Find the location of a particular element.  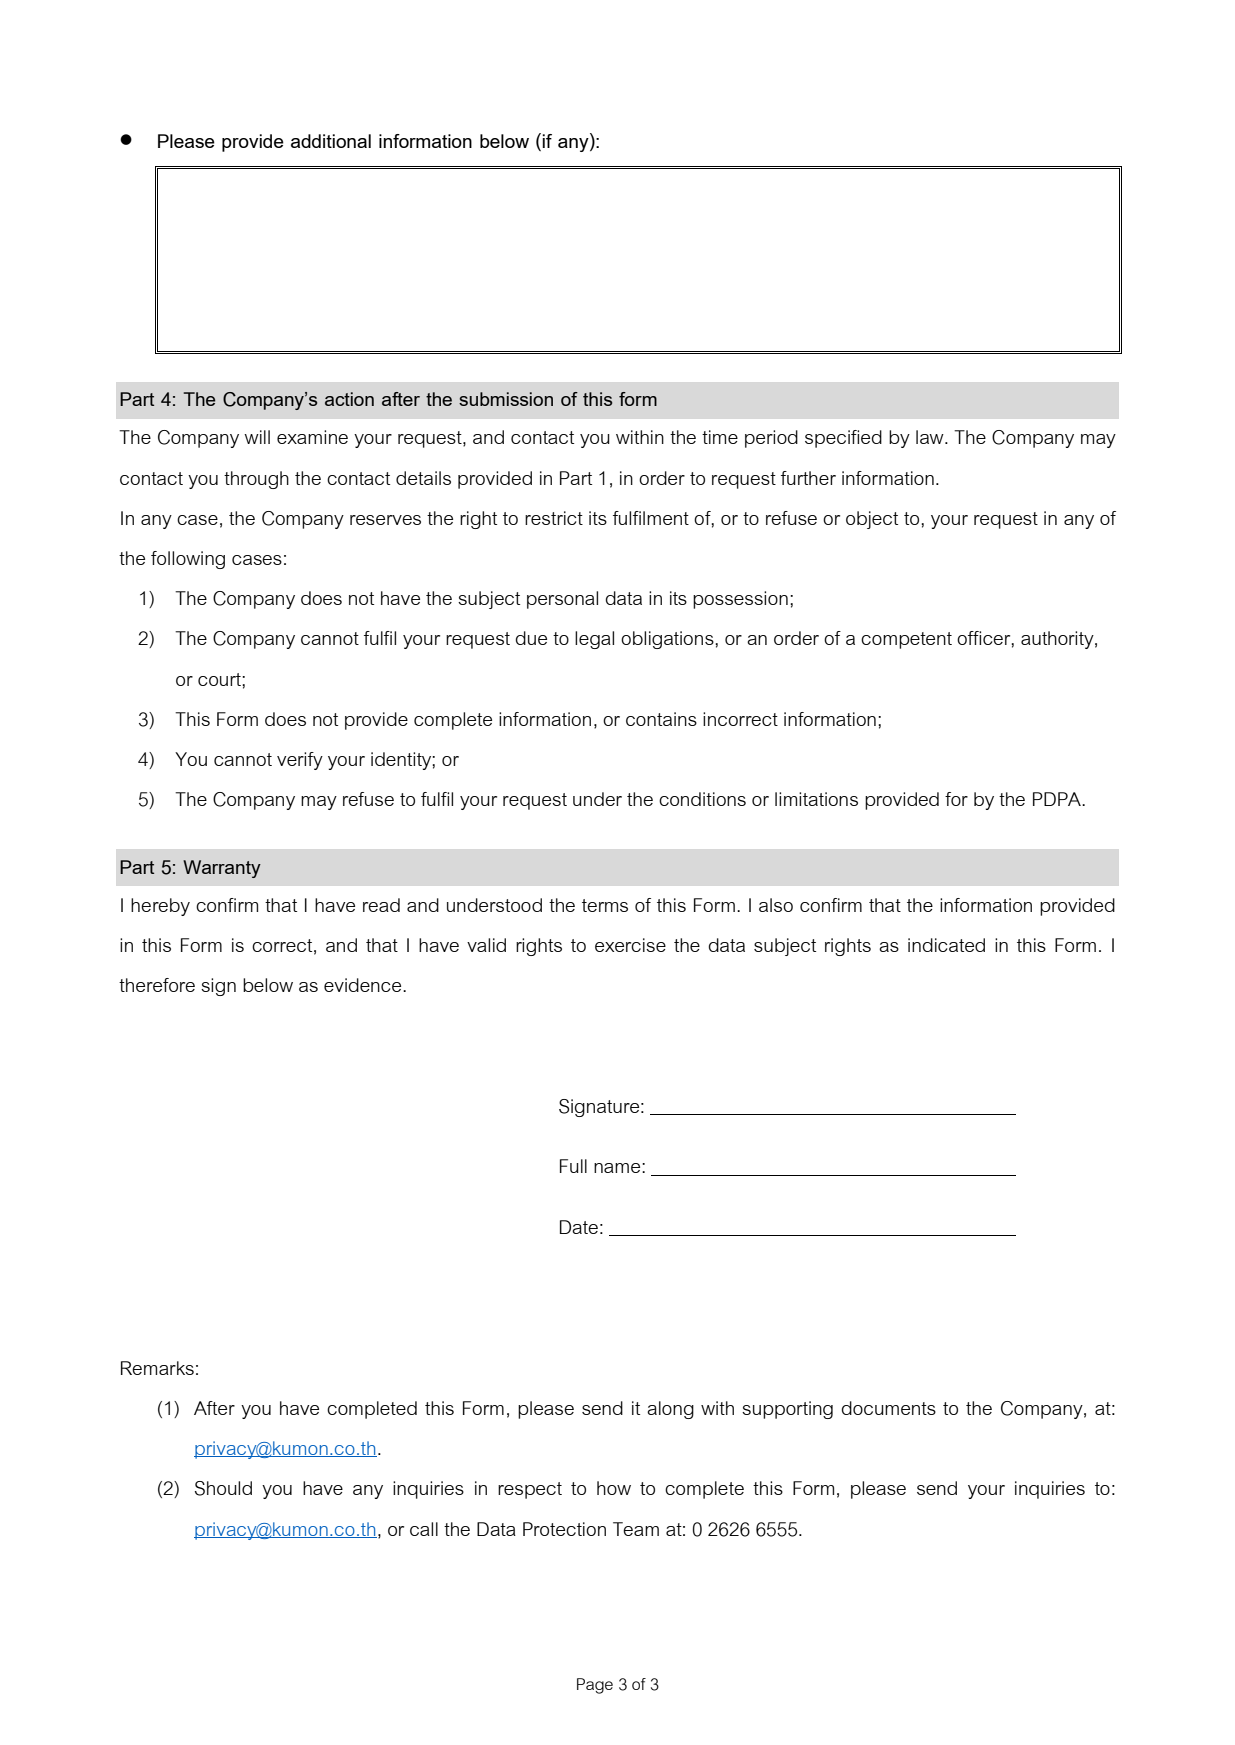

restrict is located at coordinates (554, 518).
